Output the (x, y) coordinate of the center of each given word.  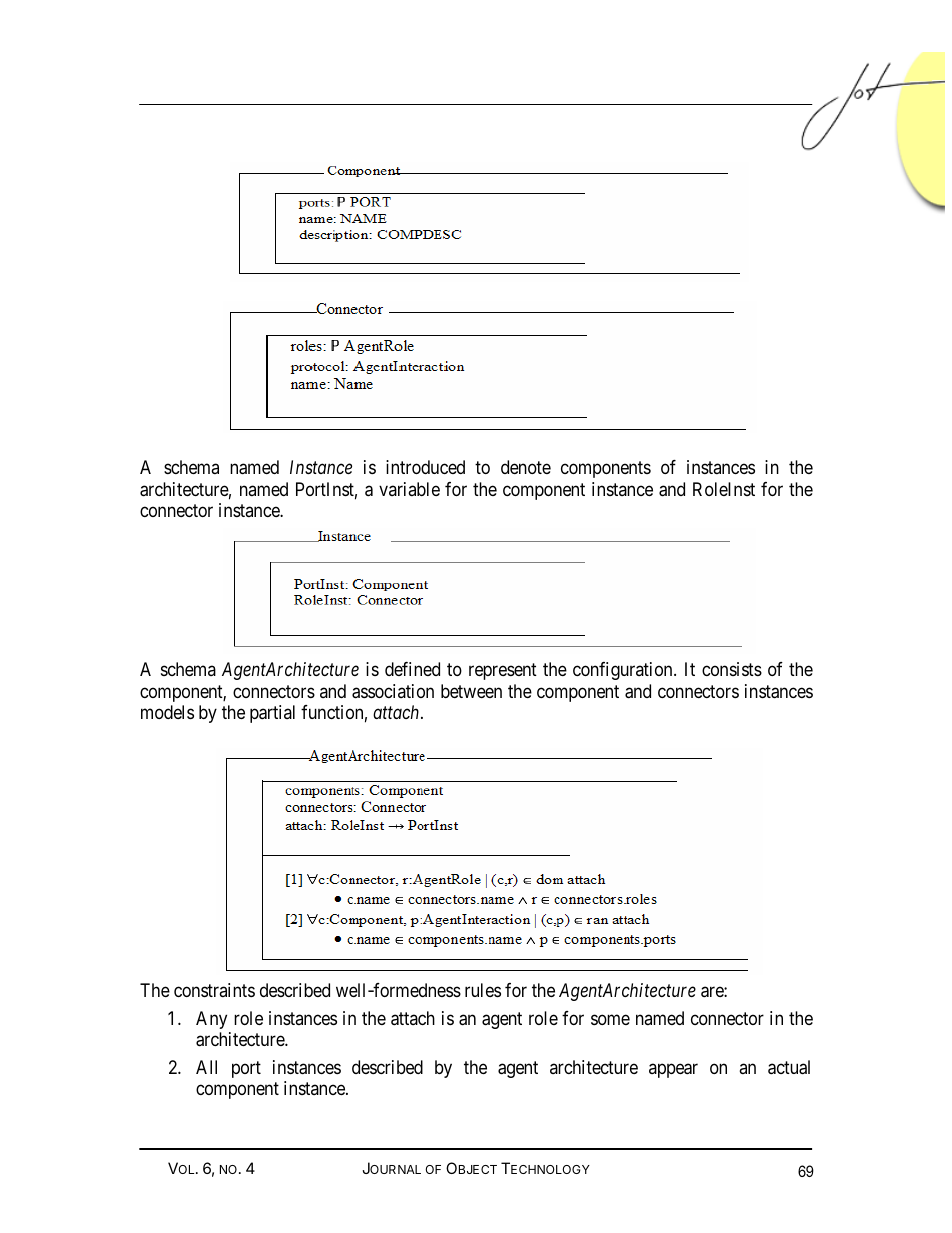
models (167, 712)
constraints (214, 990)
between (471, 691)
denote (526, 467)
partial (272, 714)
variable (409, 489)
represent (503, 671)
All (206, 1067)
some (610, 1019)
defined (412, 669)
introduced (425, 467)
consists (732, 669)
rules (483, 990)
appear (673, 1070)
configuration (624, 671)
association (393, 691)
